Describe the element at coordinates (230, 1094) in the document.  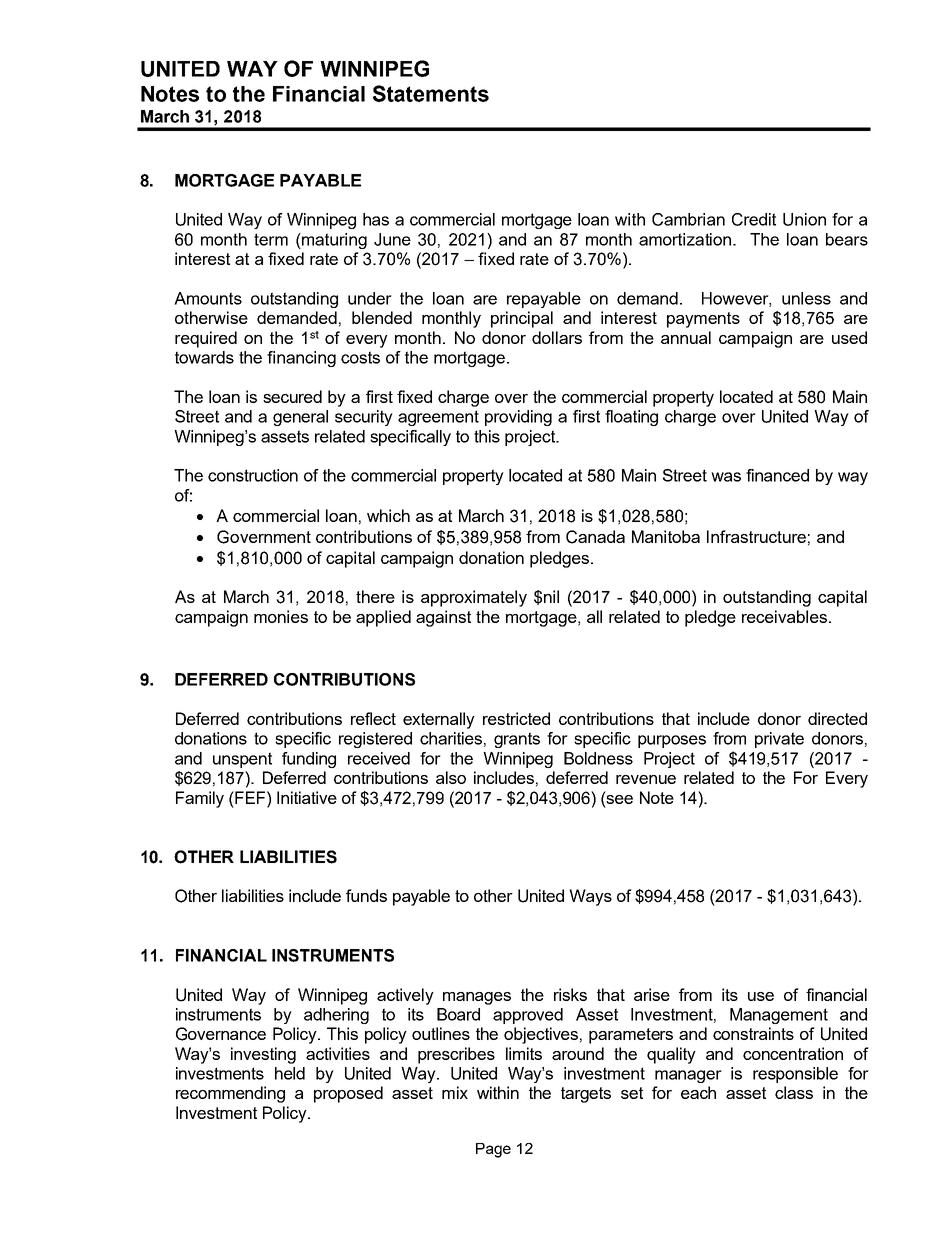
I see `recommending` at that location.
